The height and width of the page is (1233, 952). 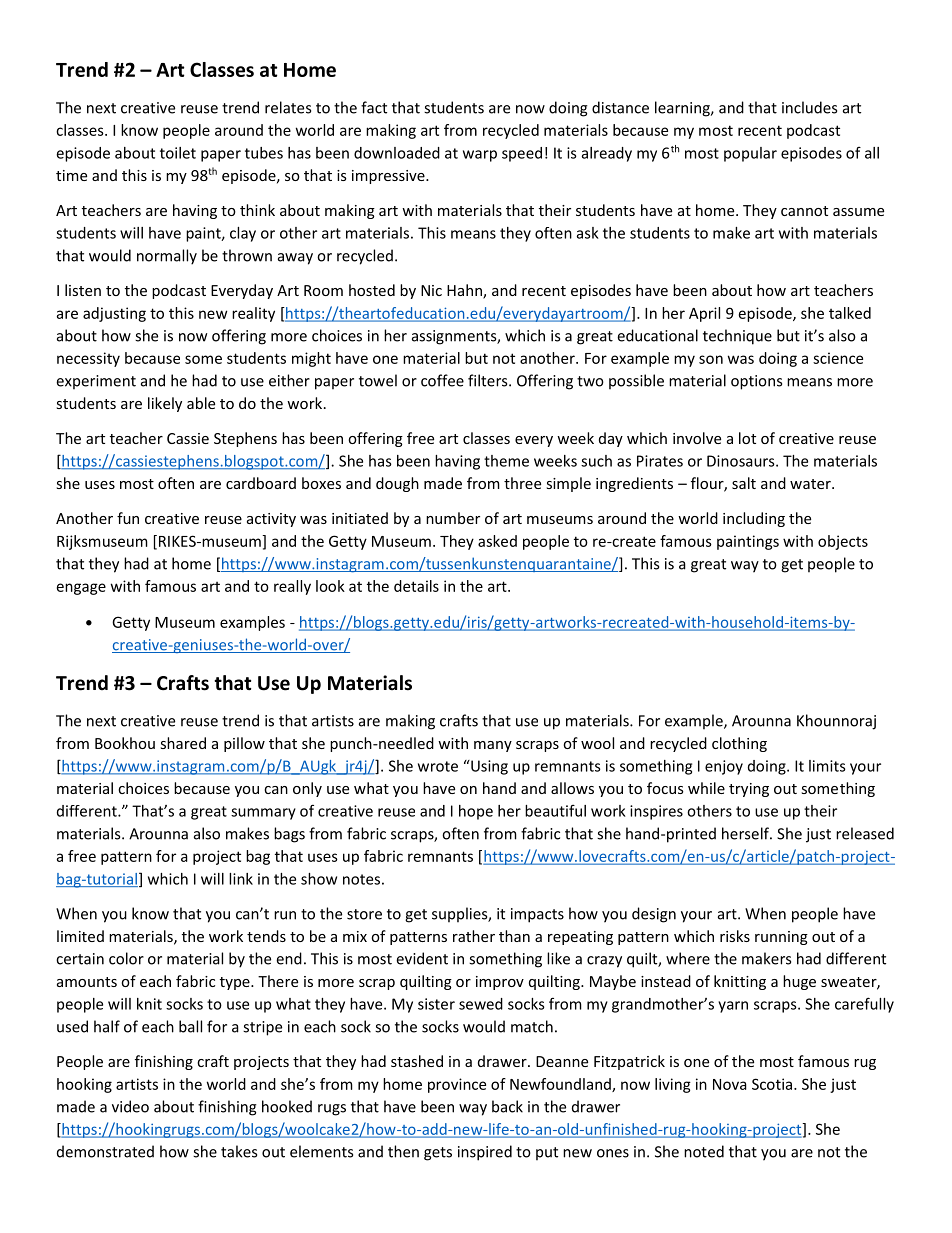 What do you see at coordinates (744, 483) in the page?
I see `salt` at bounding box center [744, 483].
